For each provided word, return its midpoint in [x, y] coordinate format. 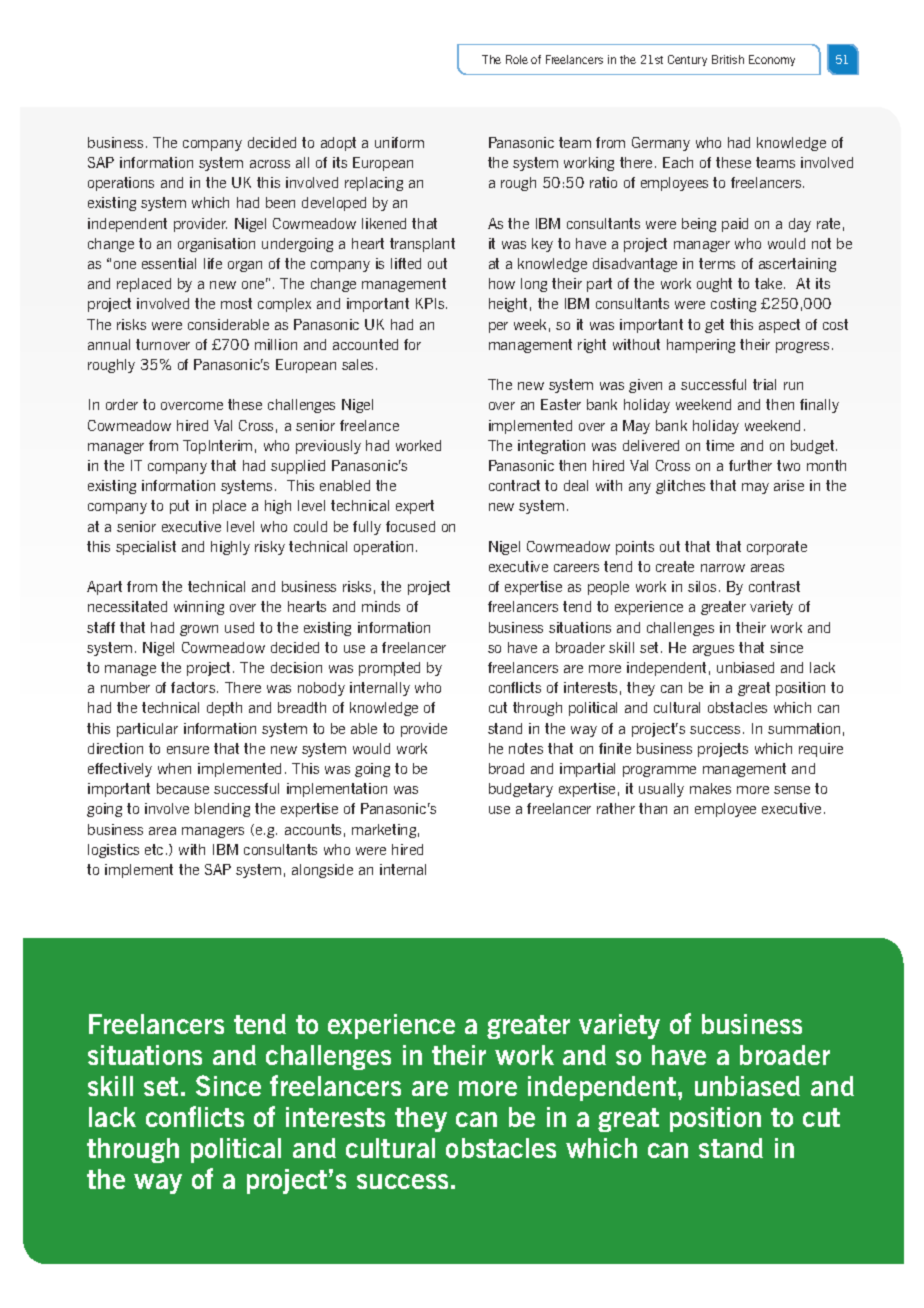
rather [616, 808]
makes [710, 788]
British [728, 59]
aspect [779, 326]
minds [381, 606]
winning [199, 608]
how [502, 283]
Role [517, 59]
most [236, 303]
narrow [723, 568]
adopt [338, 144]
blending [222, 810]
